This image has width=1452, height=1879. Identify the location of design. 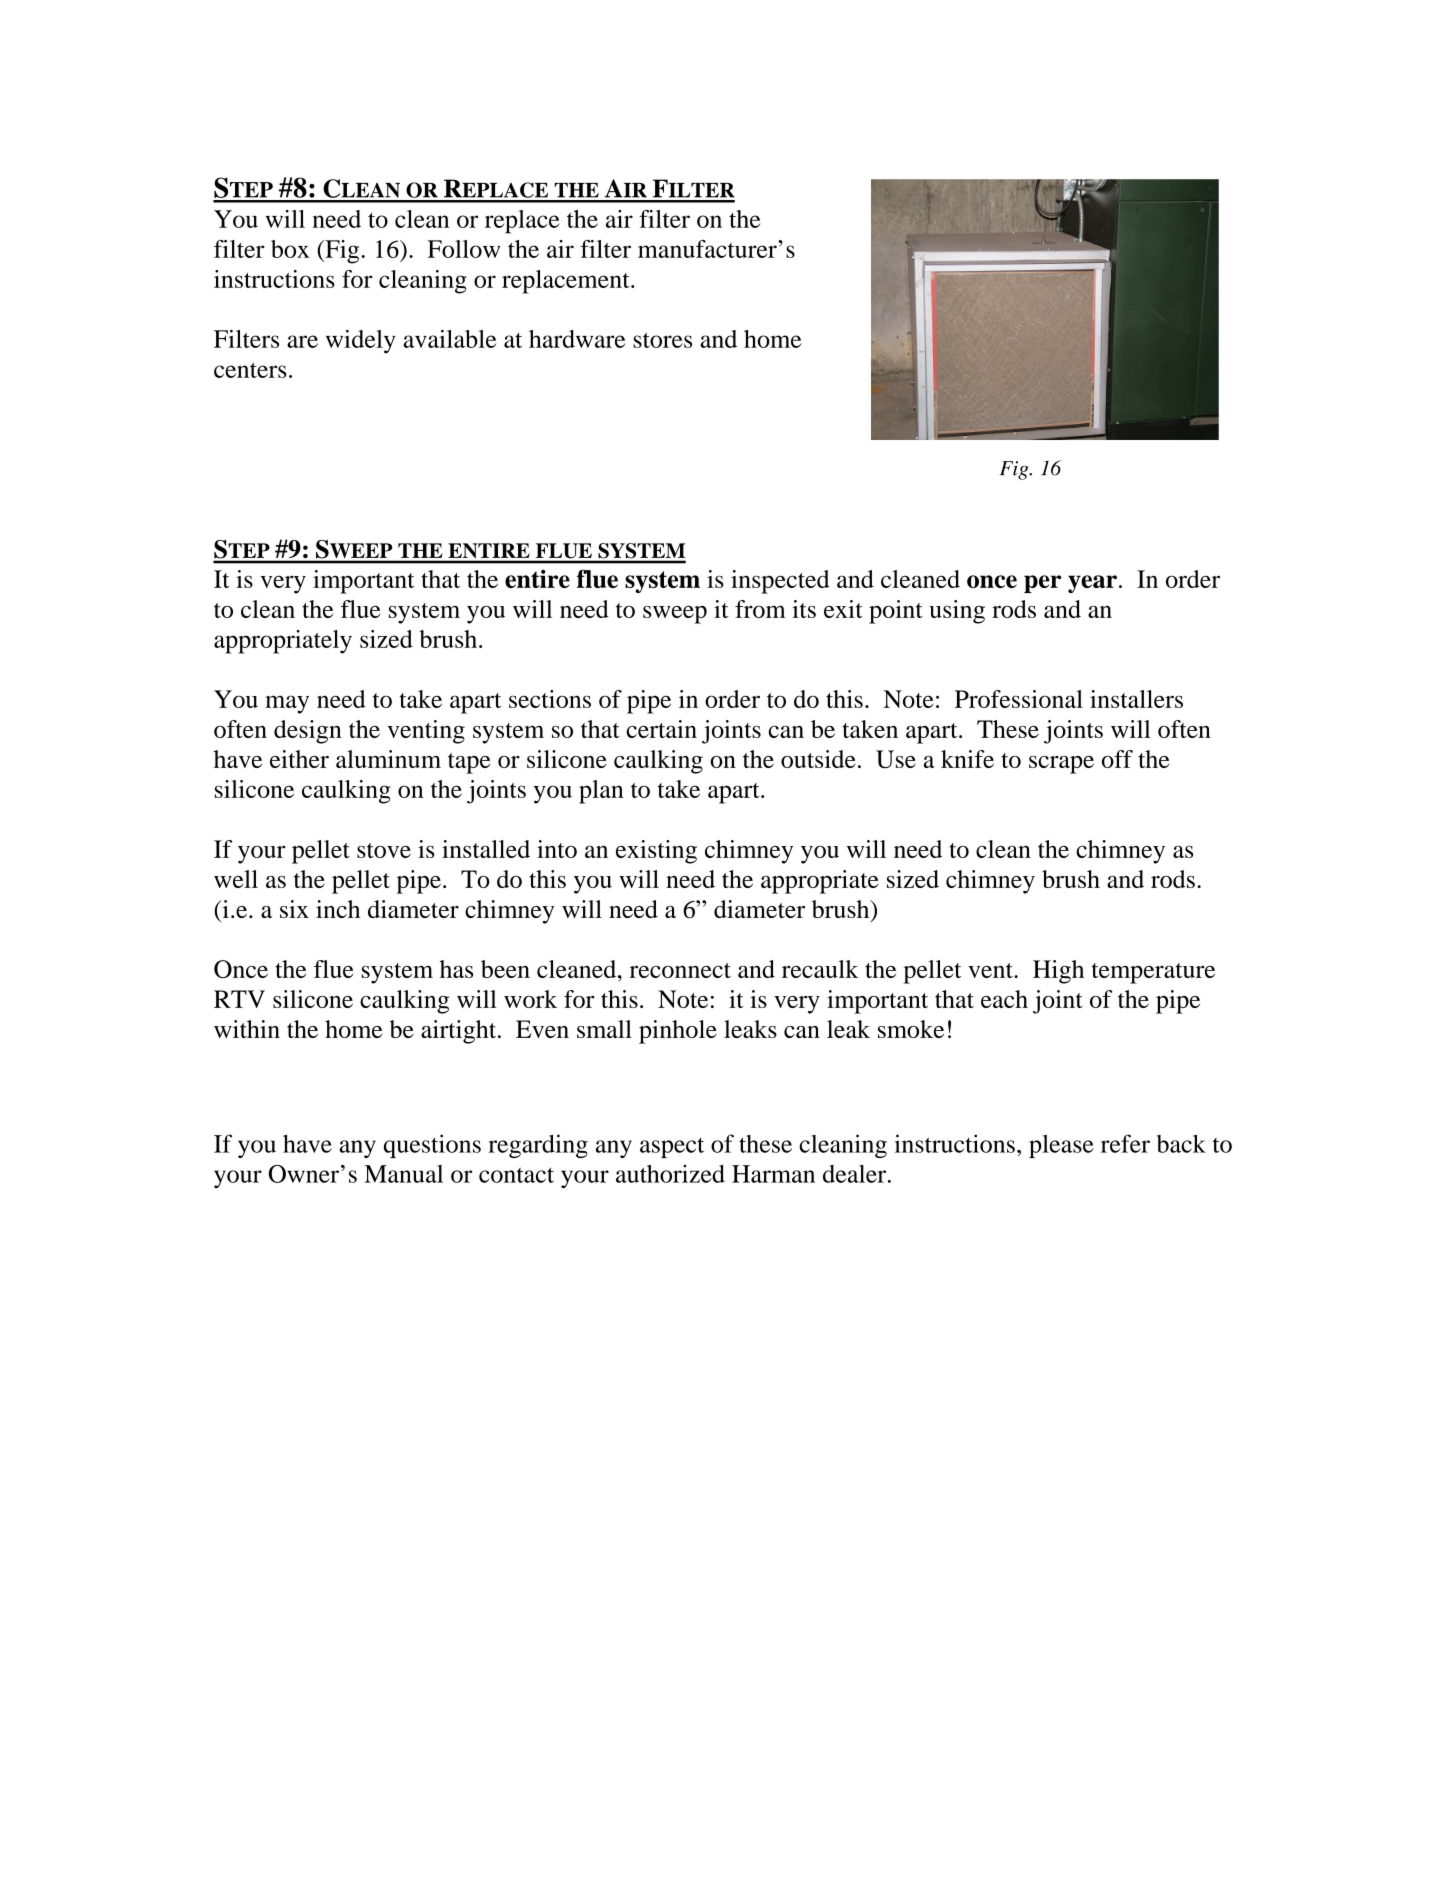
(308, 732).
